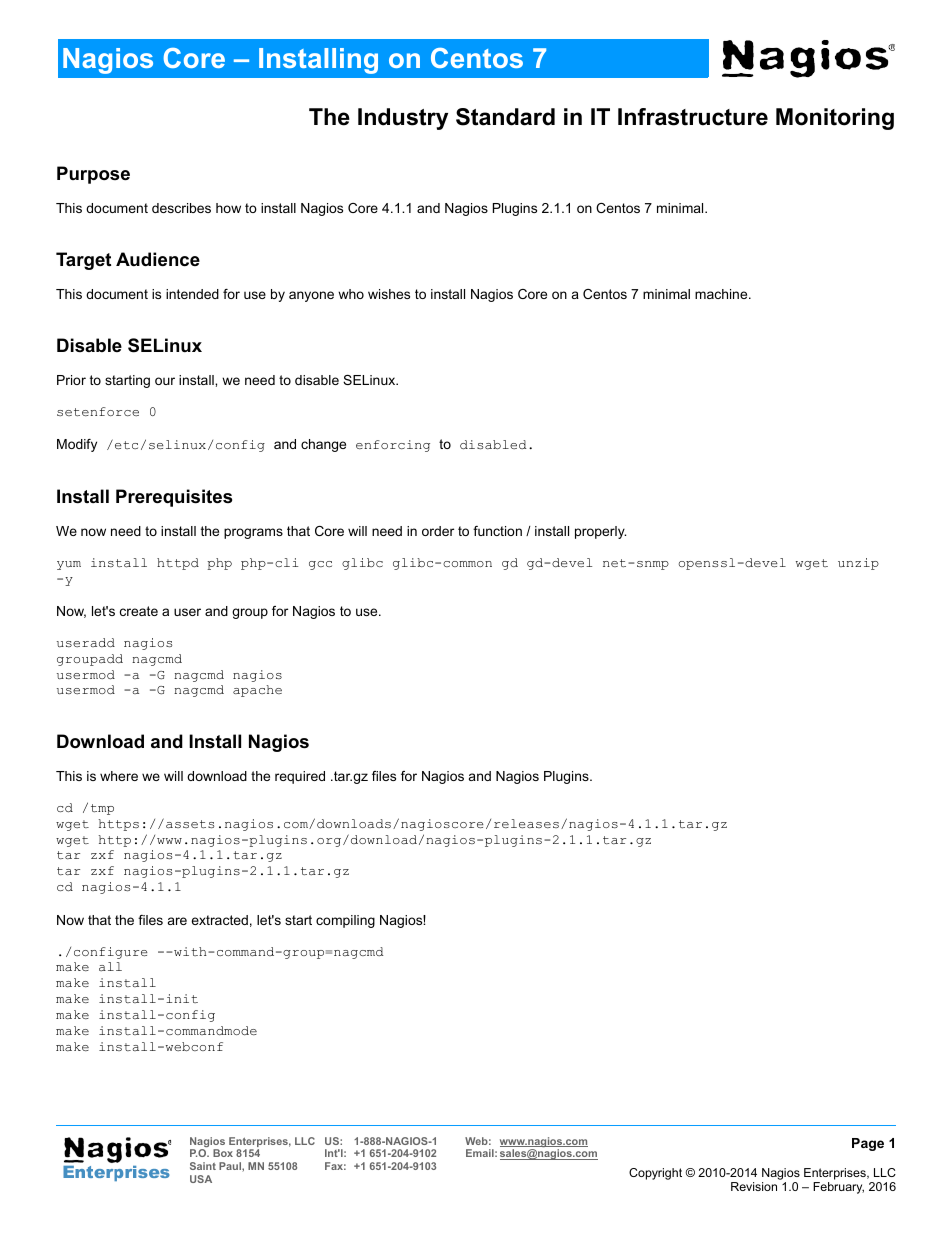 The image size is (952, 1233). I want to click on Monitoring, so click(835, 119).
